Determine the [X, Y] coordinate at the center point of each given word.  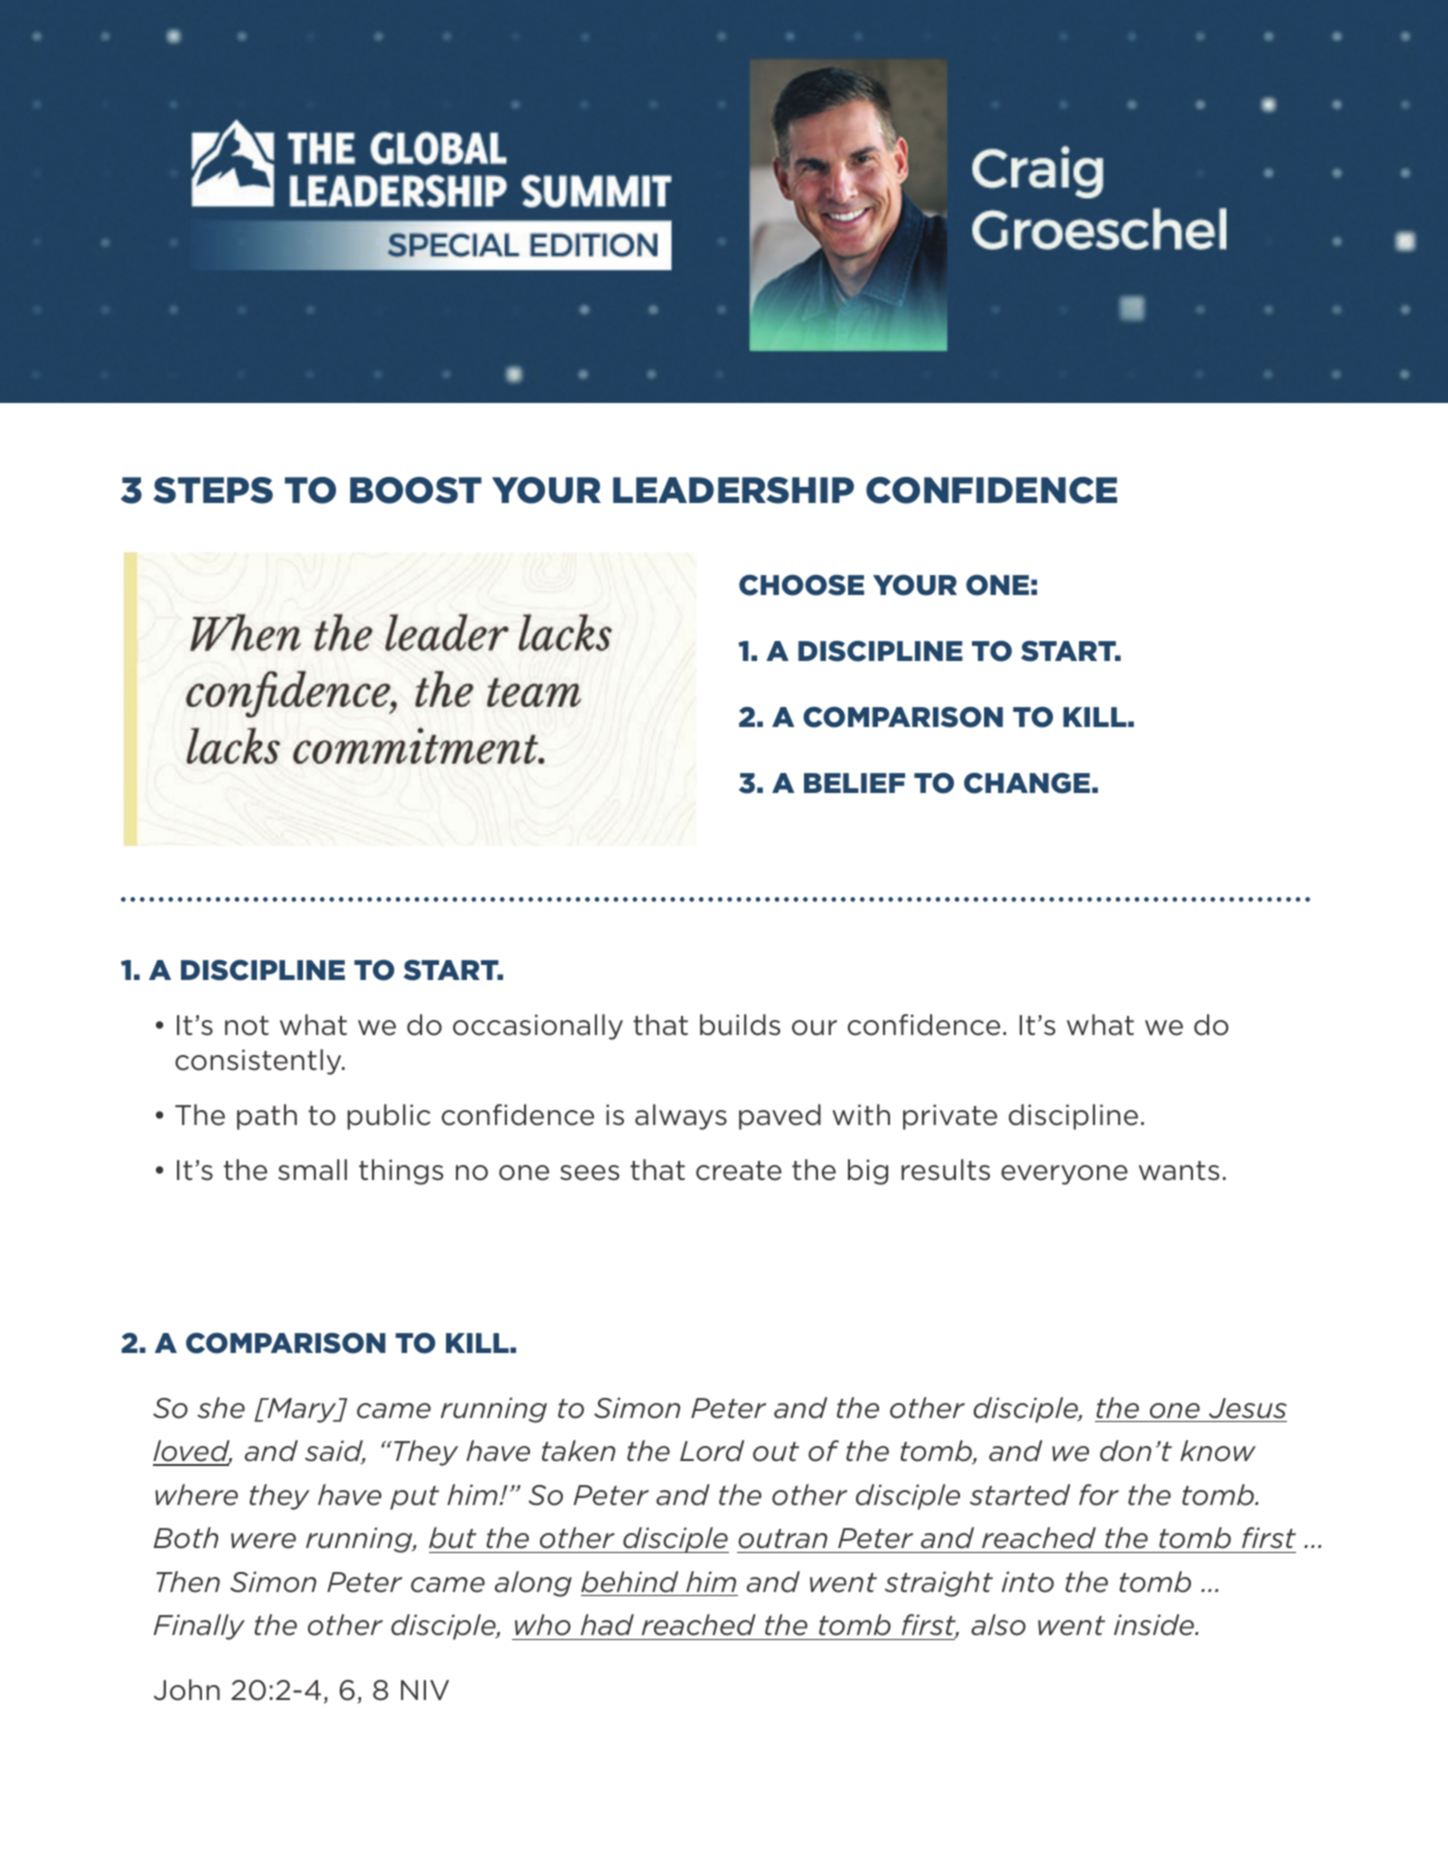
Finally [199, 1627]
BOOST [416, 490]
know [1218, 1451]
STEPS [213, 490]
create [739, 1171]
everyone [1064, 1175]
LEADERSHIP [733, 490]
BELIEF [854, 783]
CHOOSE [801, 585]
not [247, 1026]
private [950, 1117]
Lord [712, 1451]
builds [740, 1025]
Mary [302, 1410]
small [312, 1170]
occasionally [538, 1027]
